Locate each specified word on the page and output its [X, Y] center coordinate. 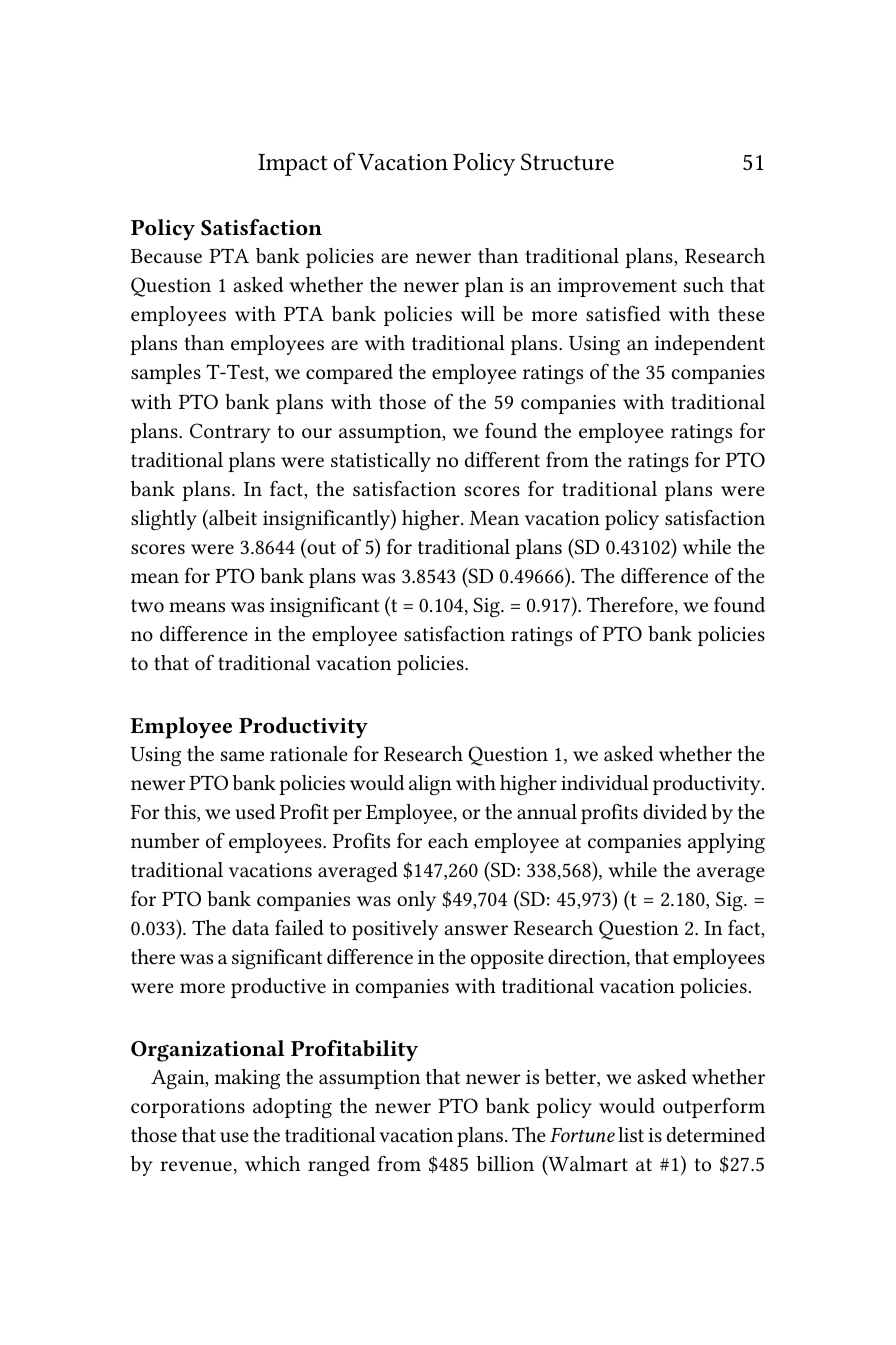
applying [726, 843]
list [631, 1134]
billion [505, 1163]
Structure [567, 162]
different [502, 460]
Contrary [230, 433]
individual [605, 782]
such [704, 284]
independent [710, 345]
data [250, 928]
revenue [196, 1166]
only [416, 901]
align [430, 785]
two [147, 605]
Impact [293, 165]
